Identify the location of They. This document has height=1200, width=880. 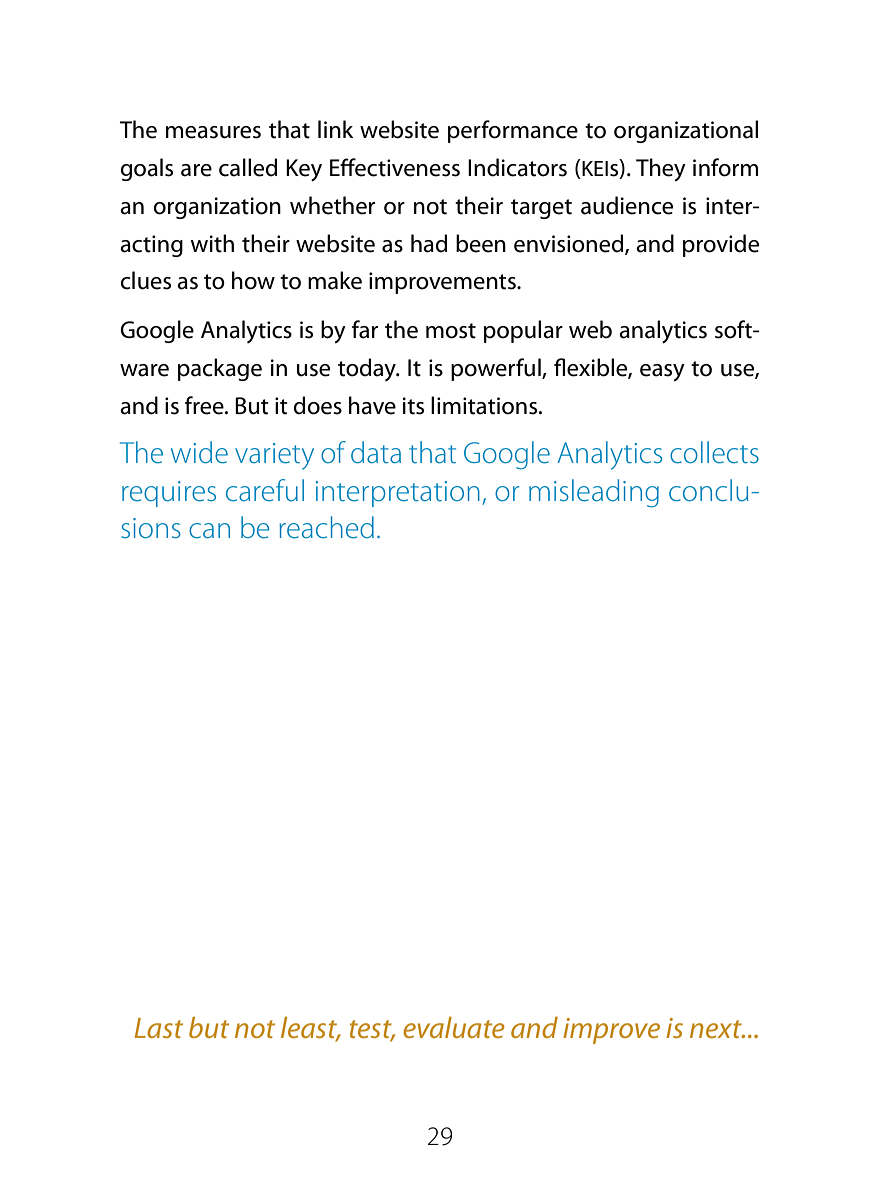
(661, 170).
